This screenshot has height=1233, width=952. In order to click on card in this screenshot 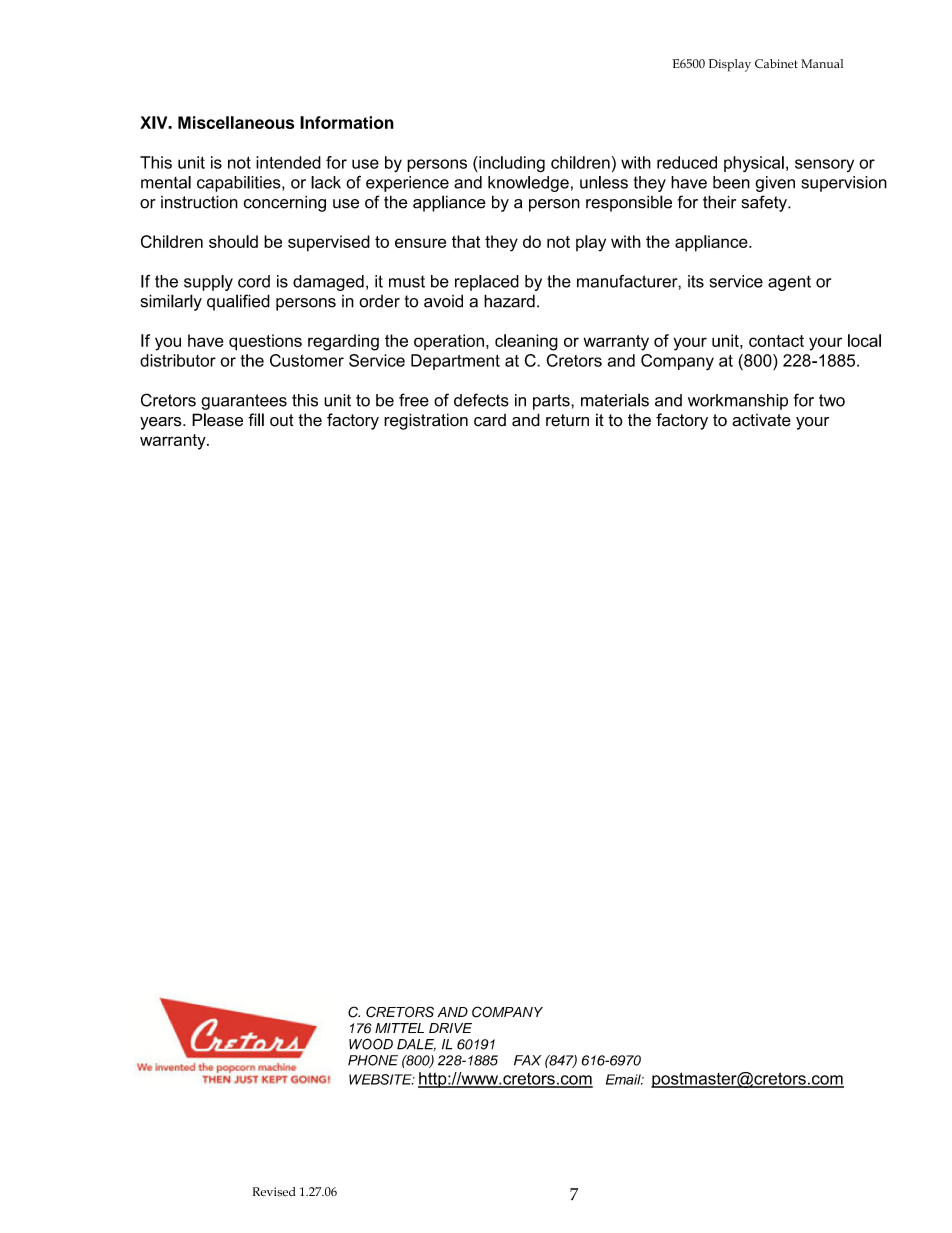, I will do `click(490, 420)`.
